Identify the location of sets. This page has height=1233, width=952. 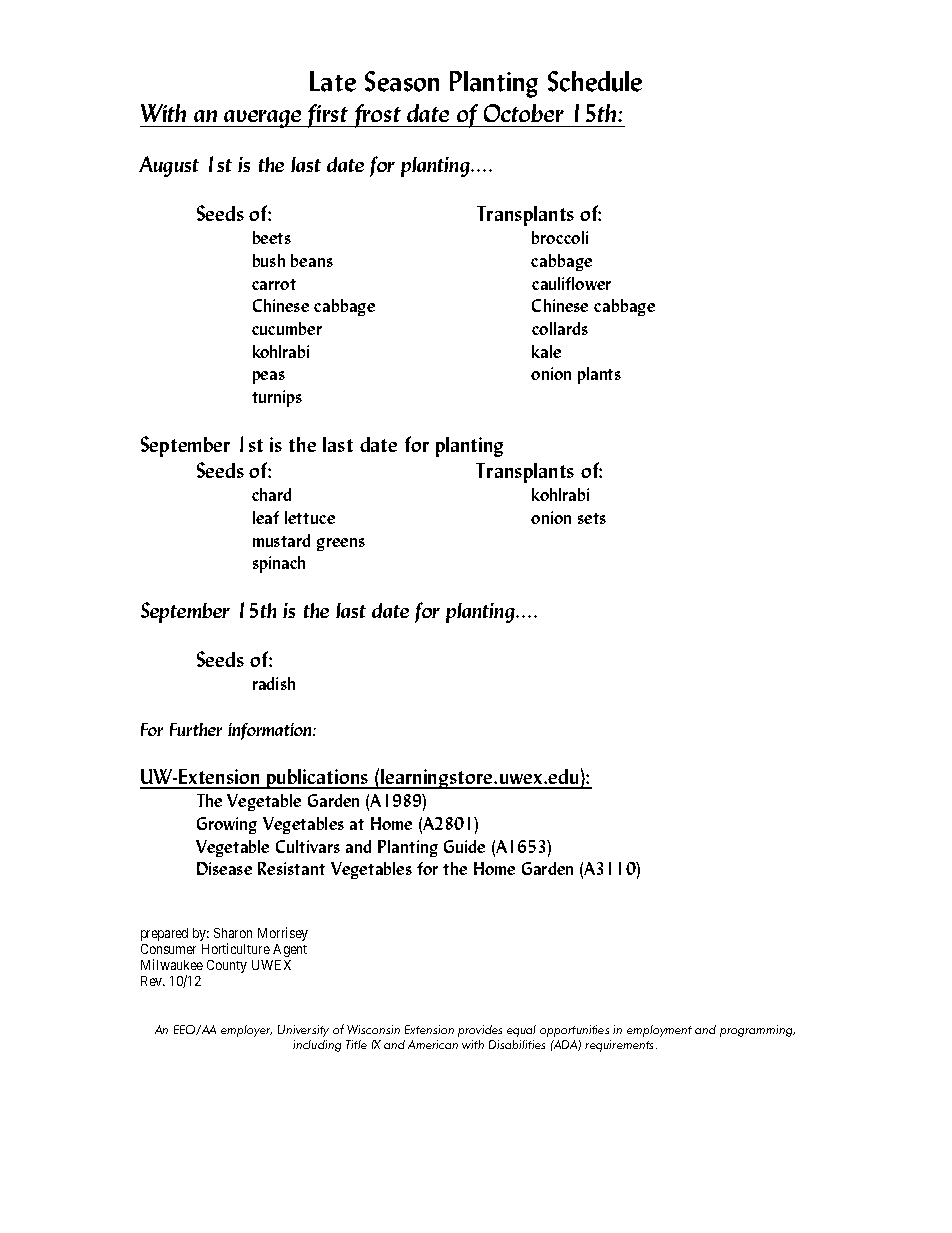
(592, 518).
